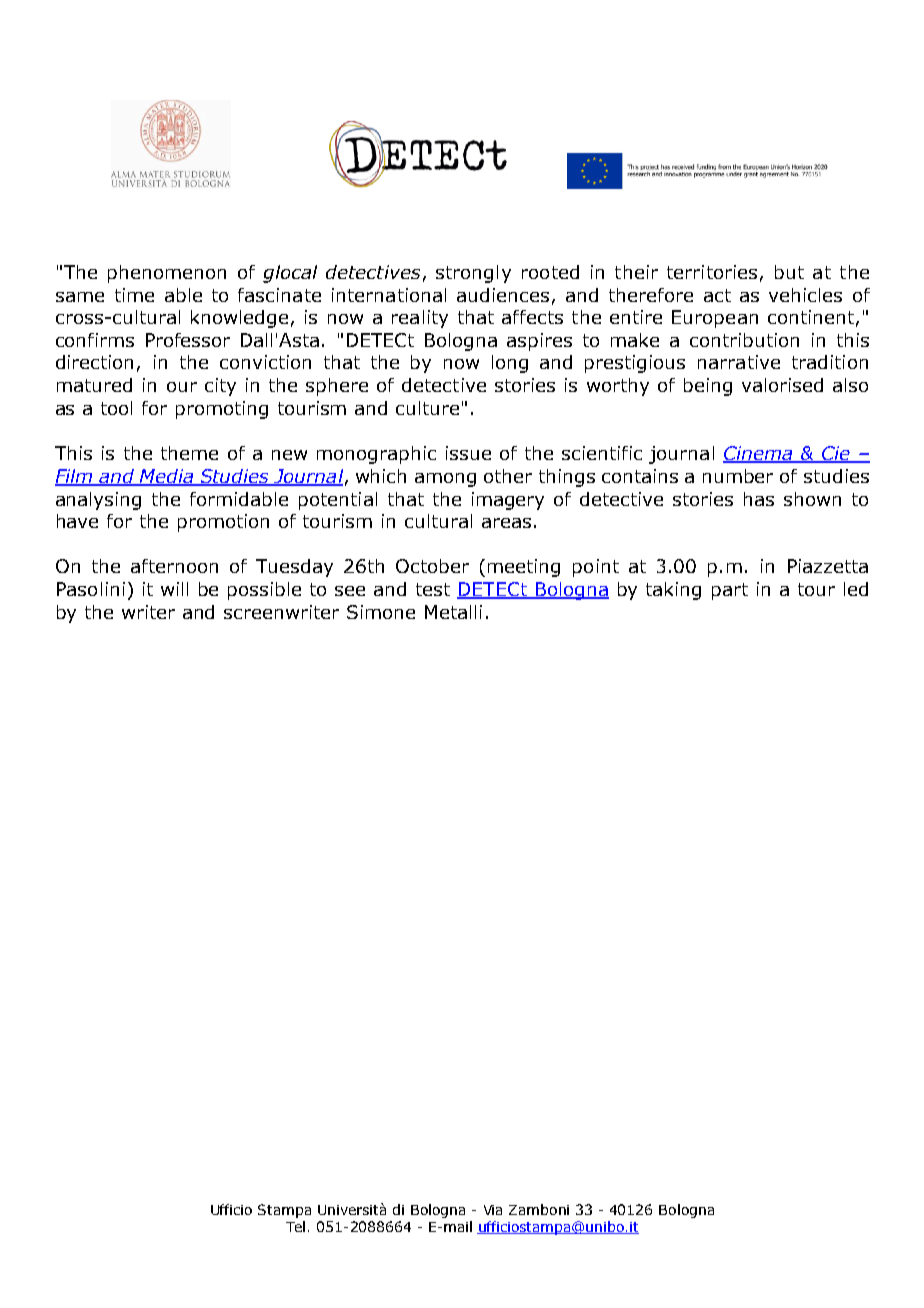 This document has height=1308, width=924. Describe the element at coordinates (295, 1226) in the document. I see `Tel` at that location.
